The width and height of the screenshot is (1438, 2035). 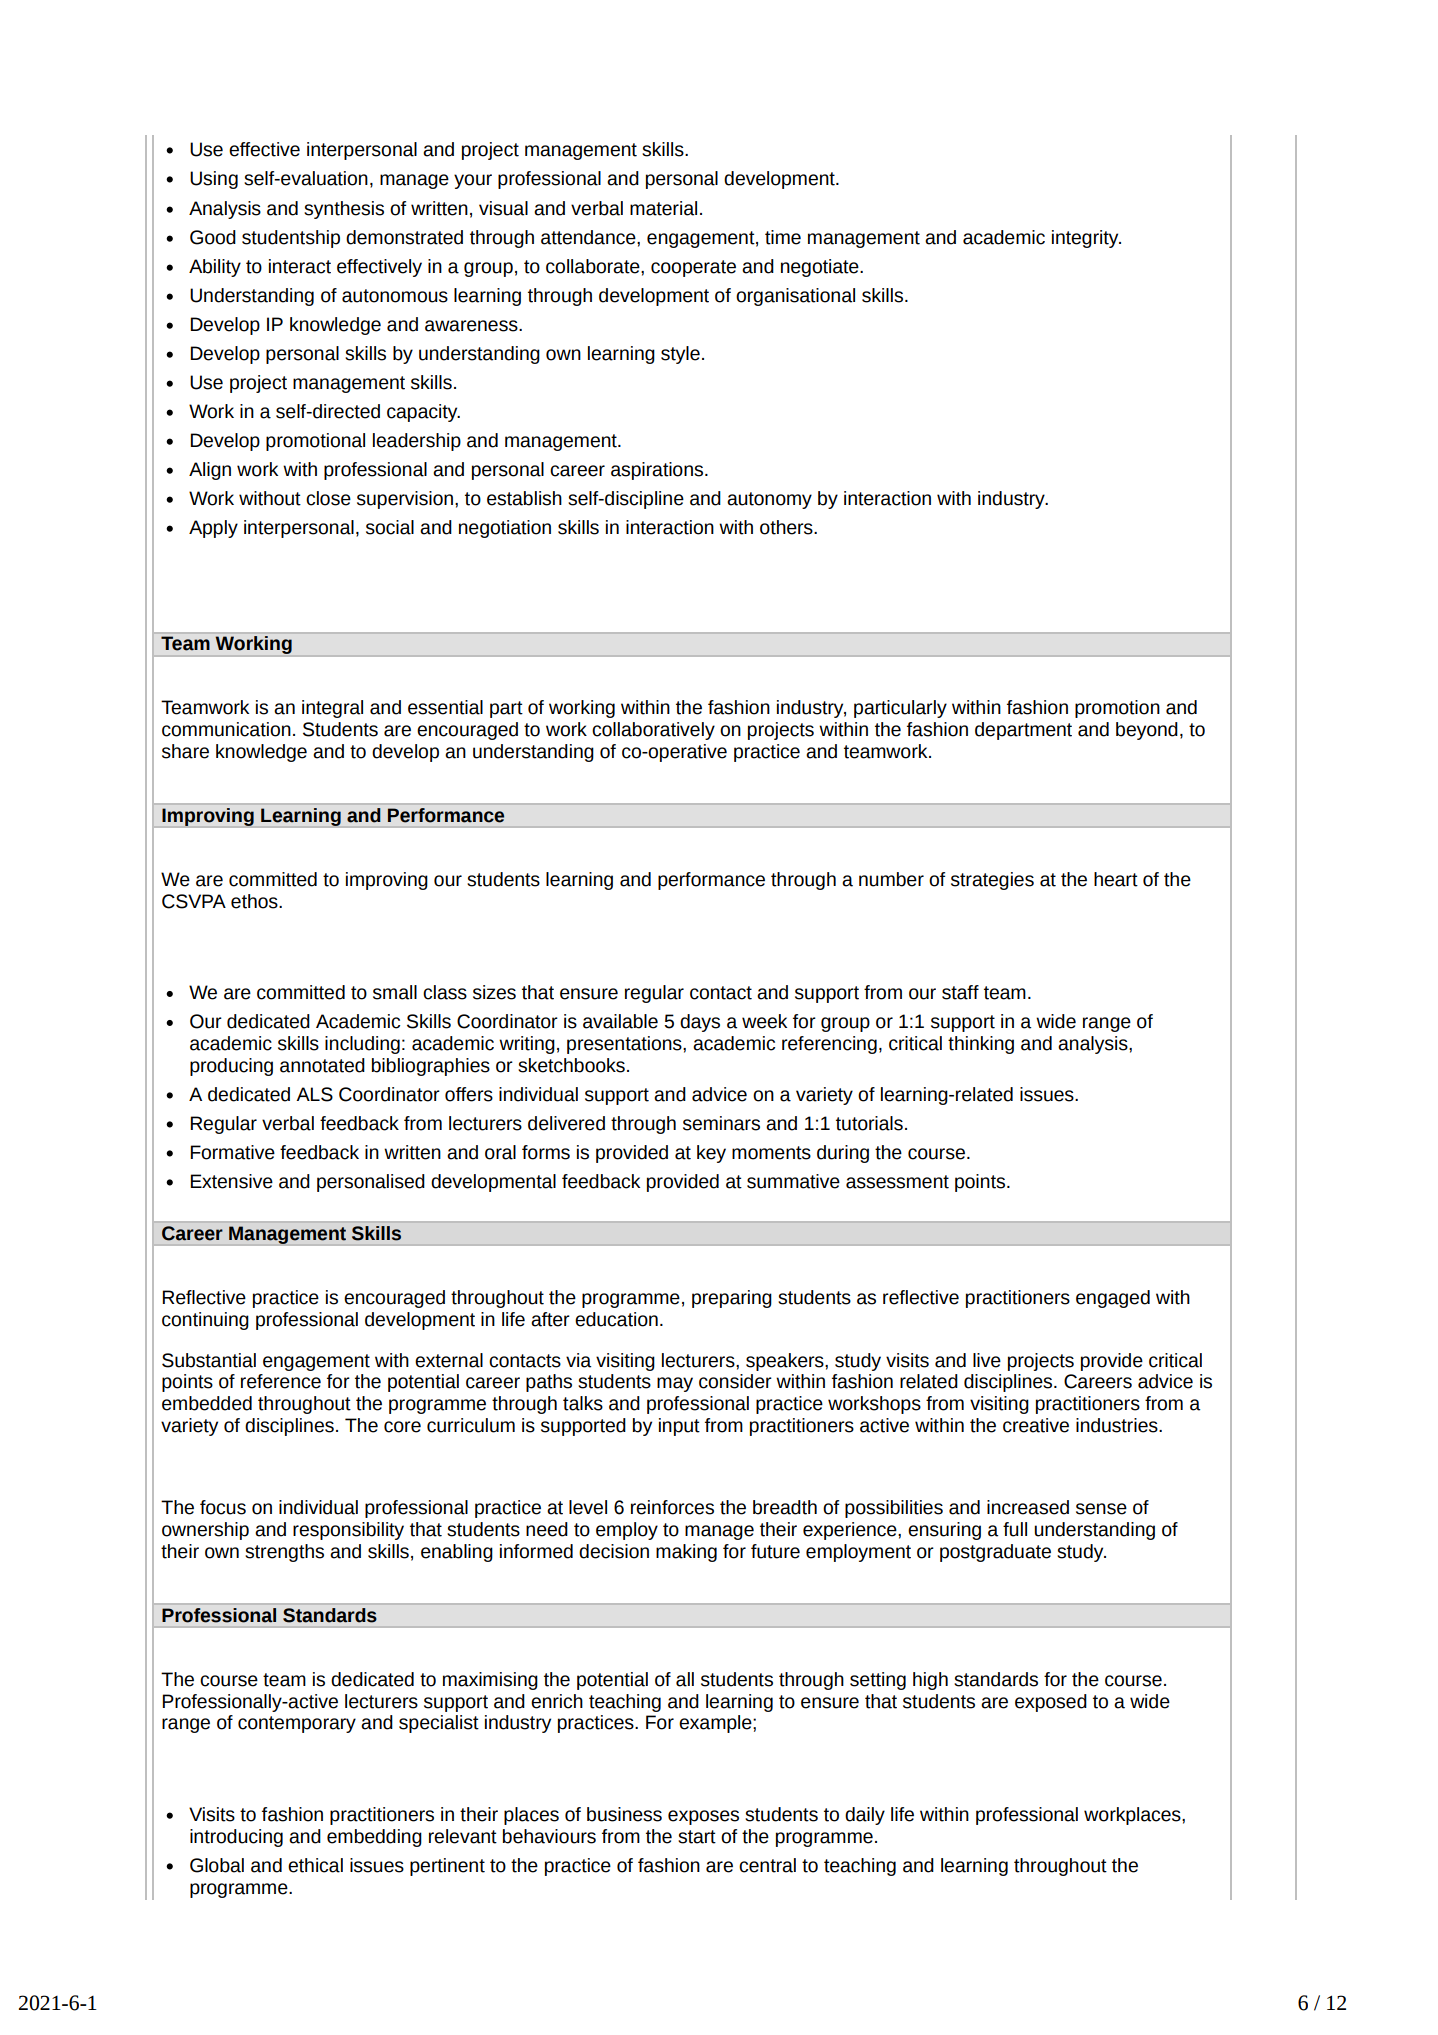 I want to click on synthesis, so click(x=344, y=210).
